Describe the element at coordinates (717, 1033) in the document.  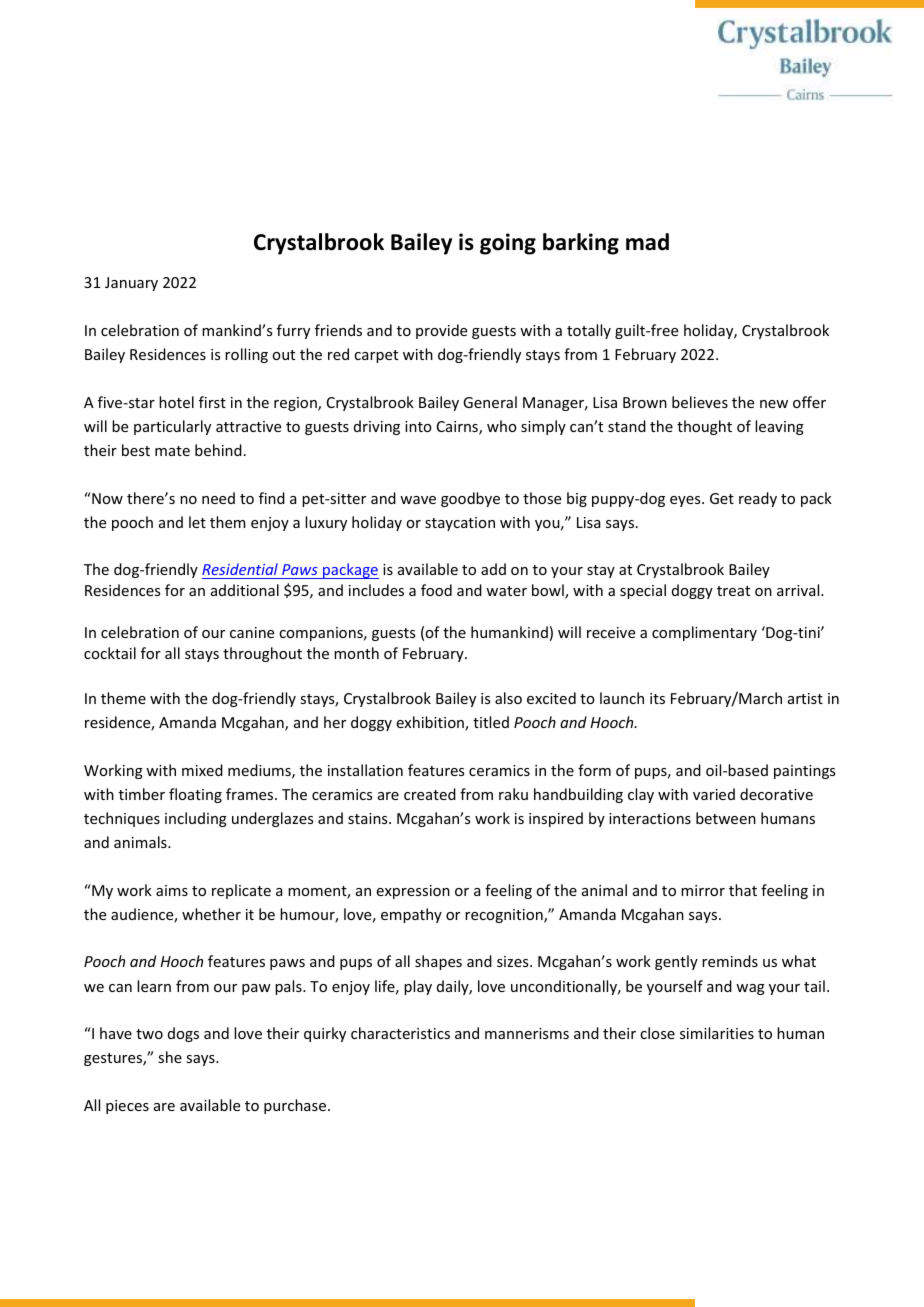
I see `similarities` at that location.
